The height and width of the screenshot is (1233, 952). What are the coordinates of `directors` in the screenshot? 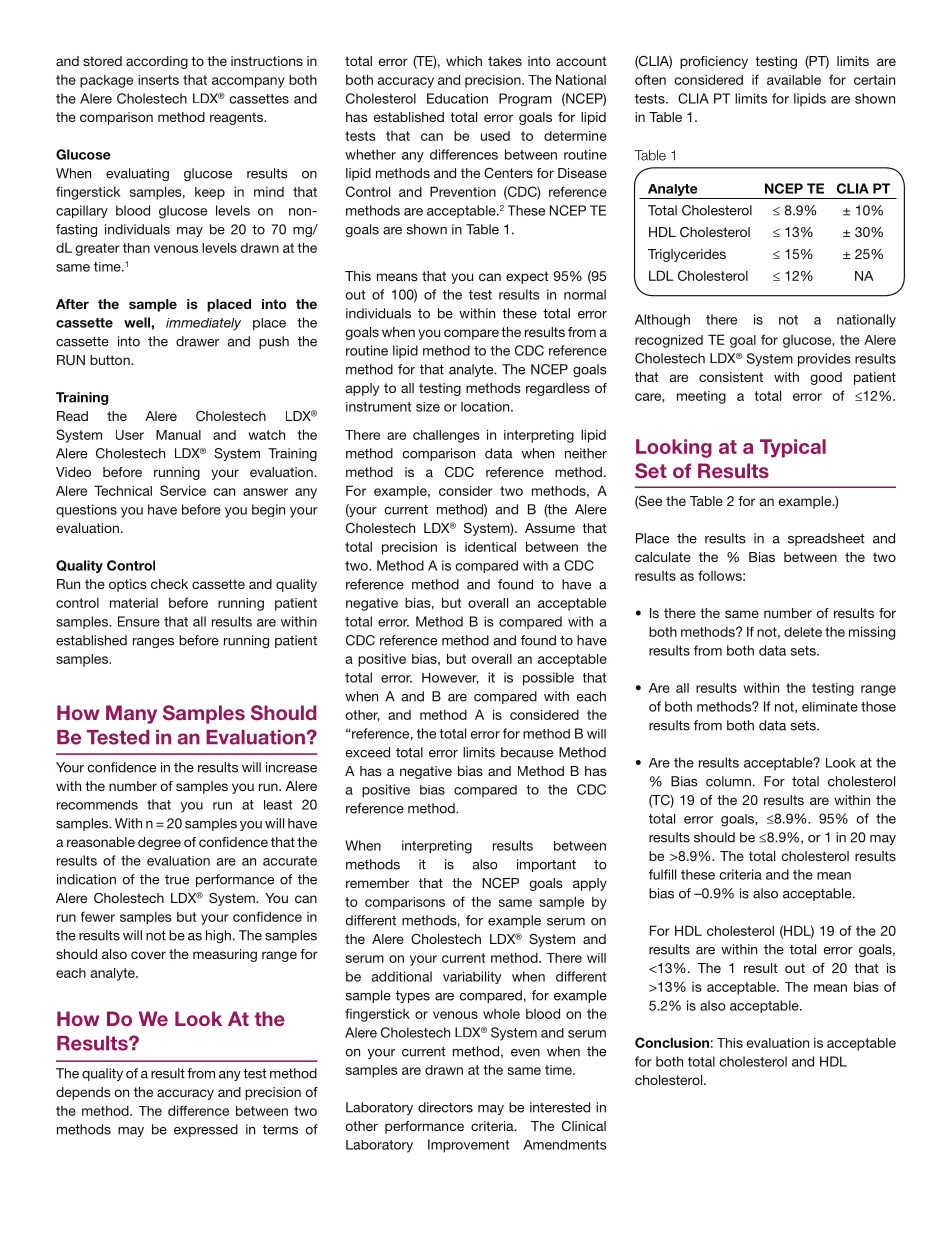 It's located at (445, 1107).
